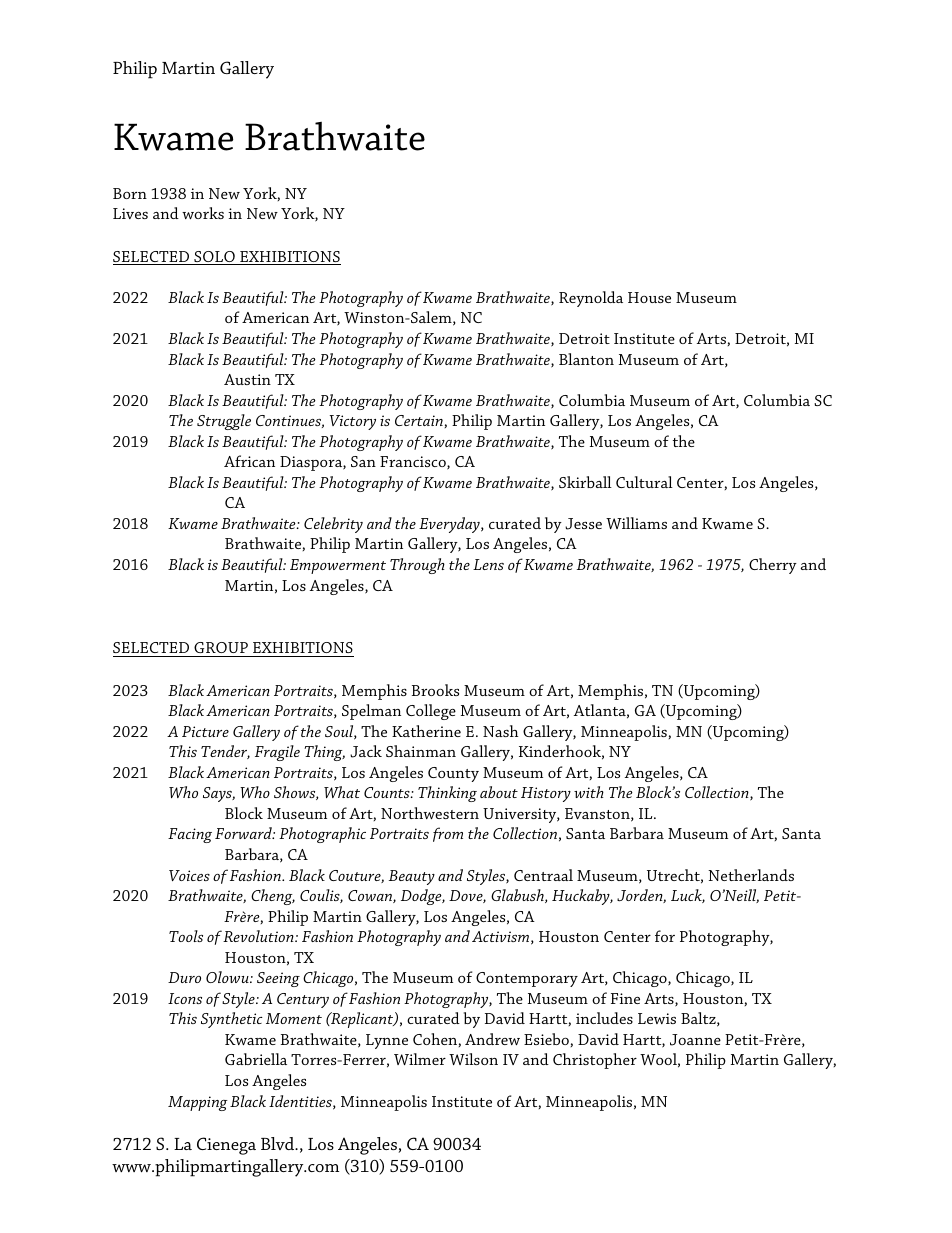 Image resolution: width=952 pixels, height=1233 pixels. Describe the element at coordinates (644, 482) in the image. I see `Cultural` at that location.
